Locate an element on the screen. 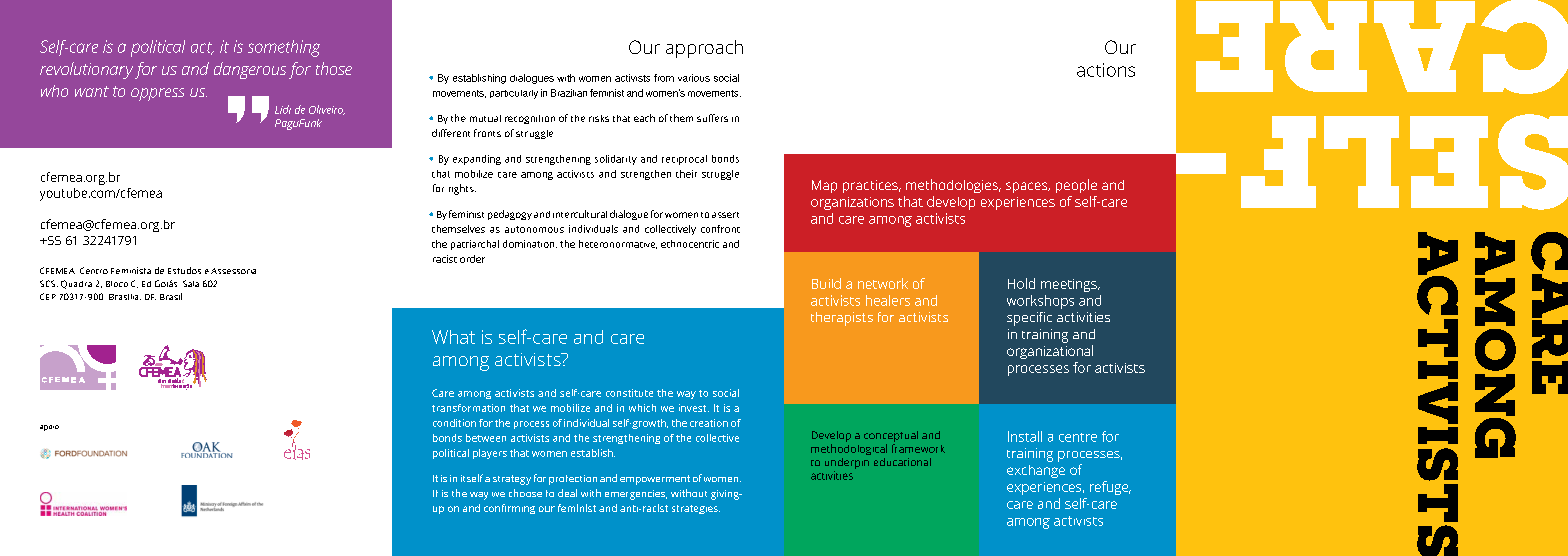 This screenshot has width=1568, height=556. deal is located at coordinates (567, 493).
